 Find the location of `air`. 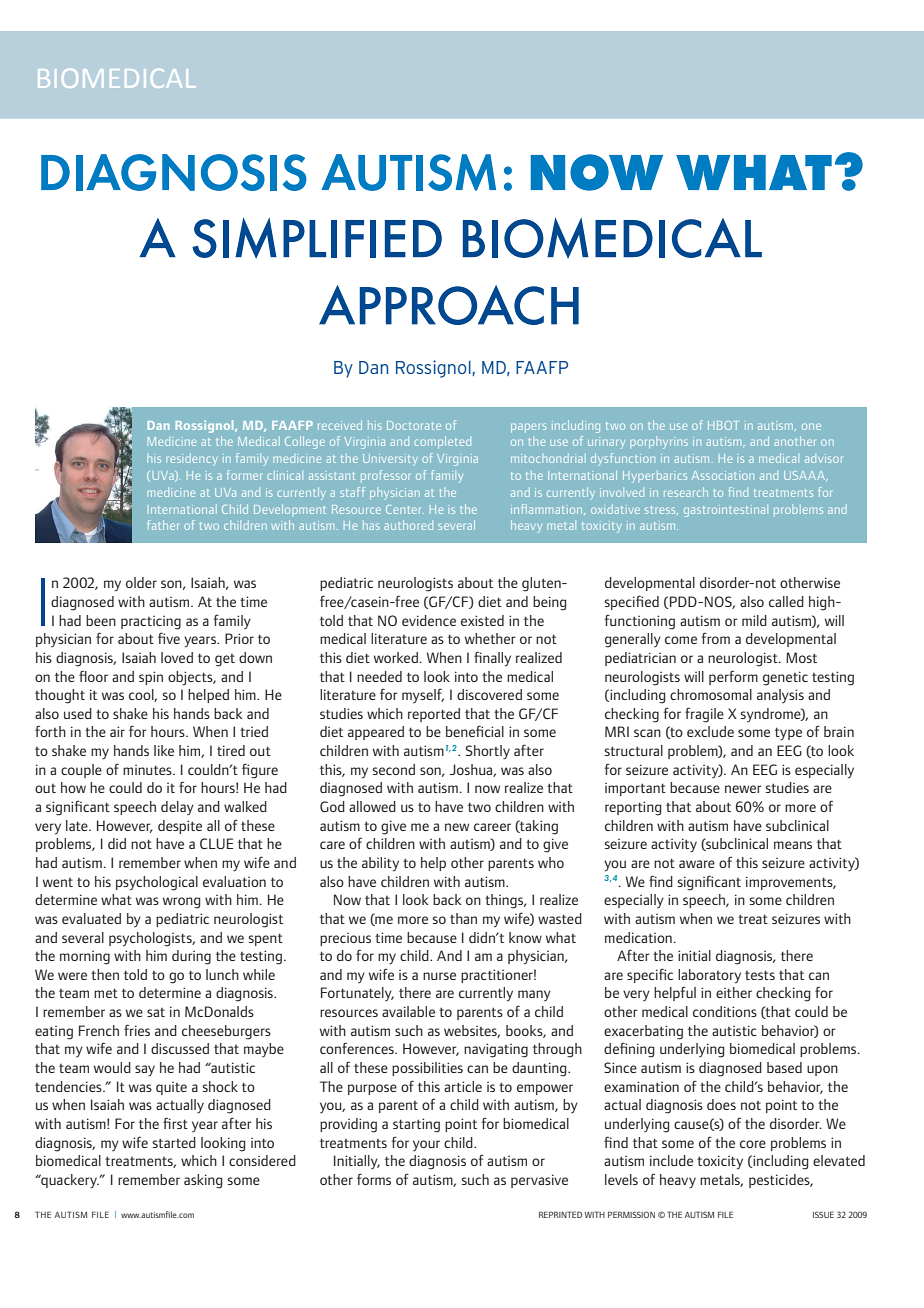

air is located at coordinates (117, 731).
